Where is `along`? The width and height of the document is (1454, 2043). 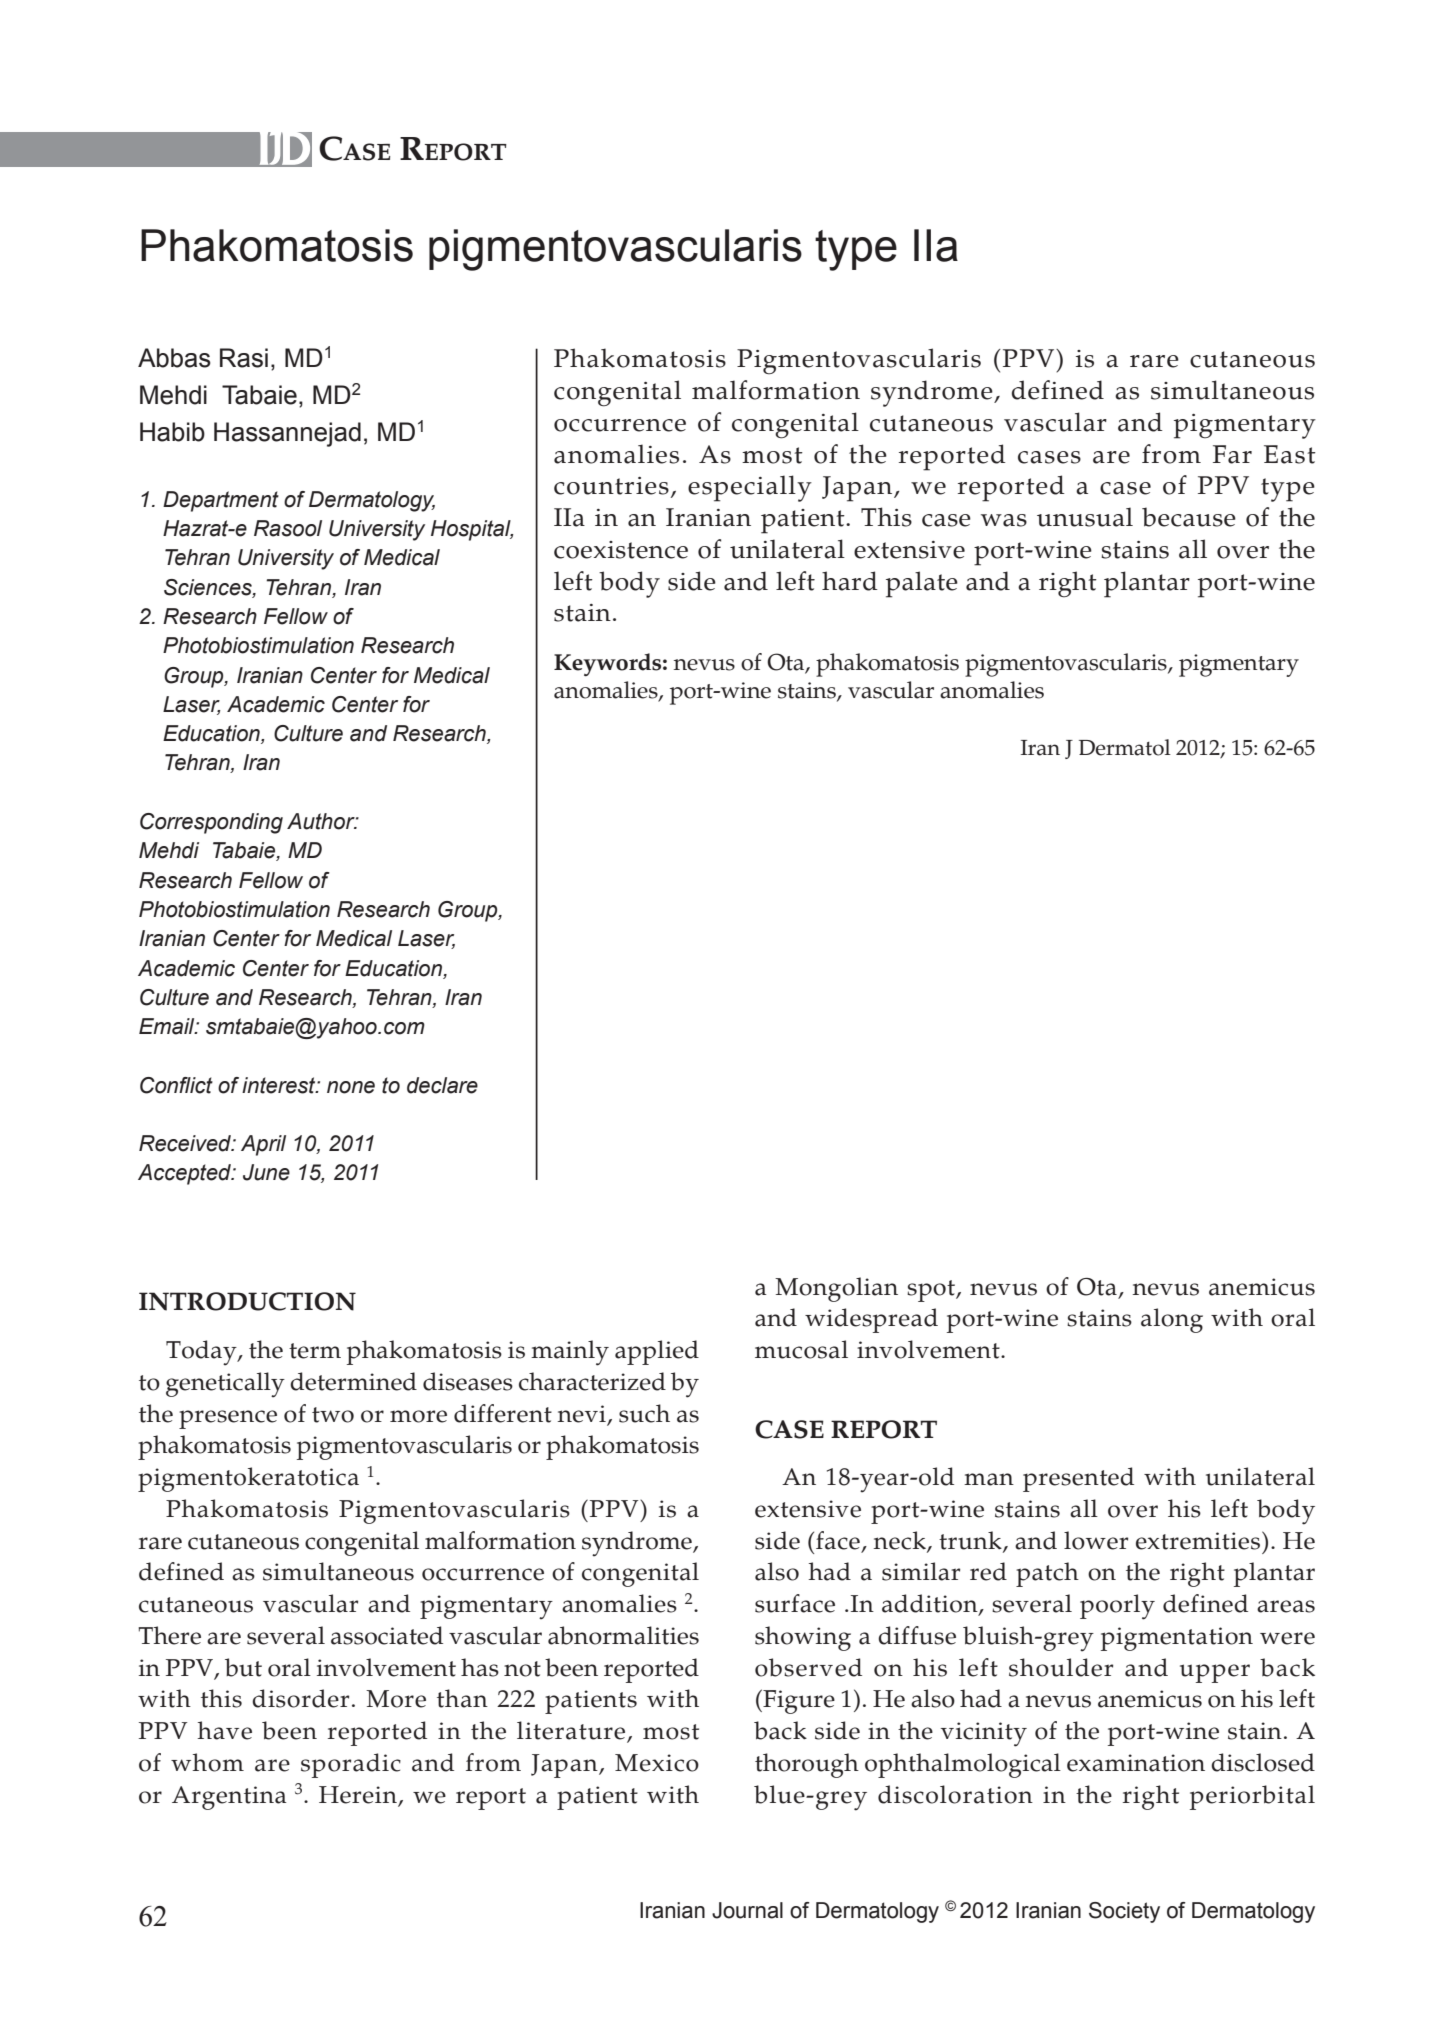 along is located at coordinates (1172, 1320).
